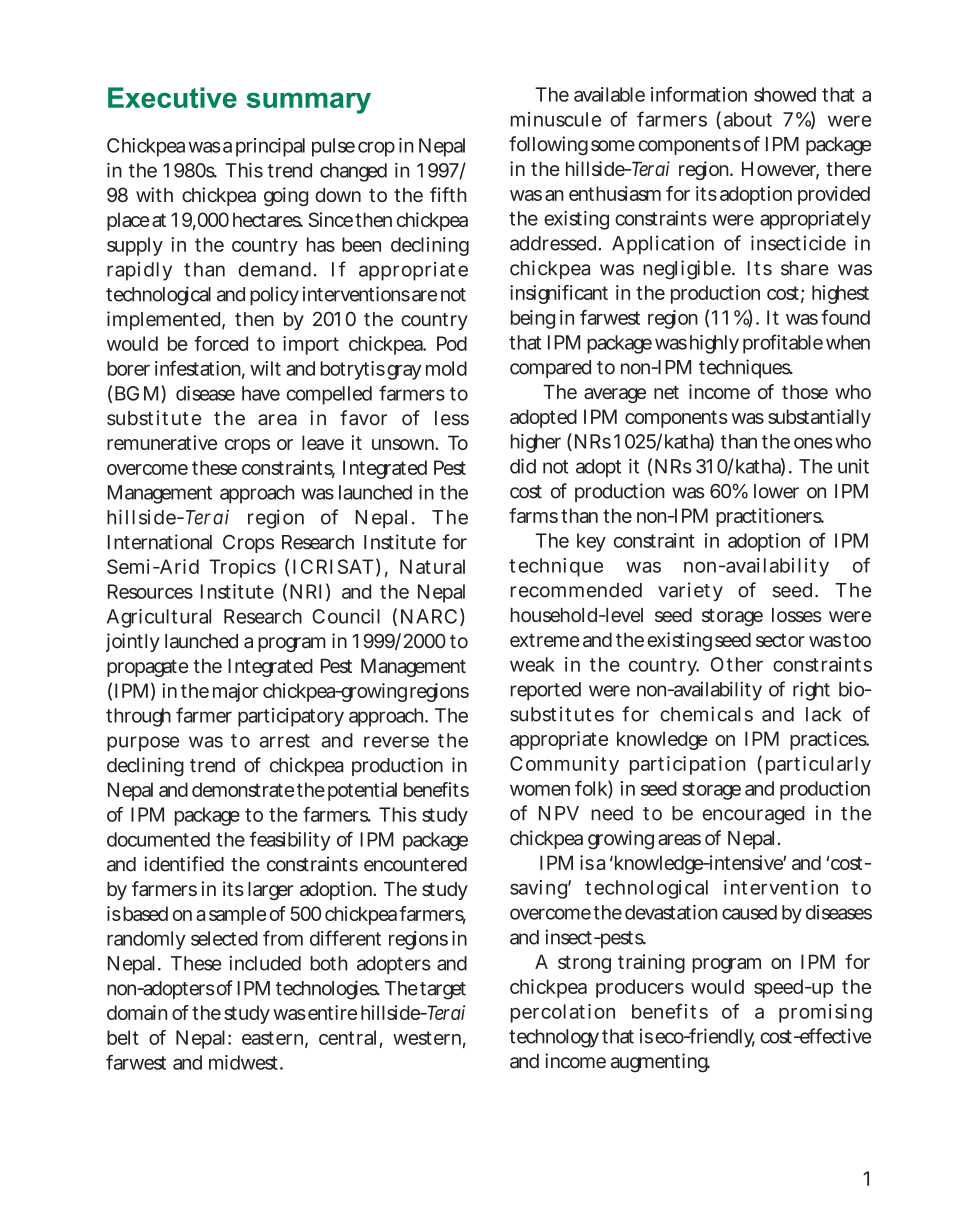 The image size is (955, 1232). Describe the element at coordinates (825, 1013) in the image. I see `promising` at that location.
